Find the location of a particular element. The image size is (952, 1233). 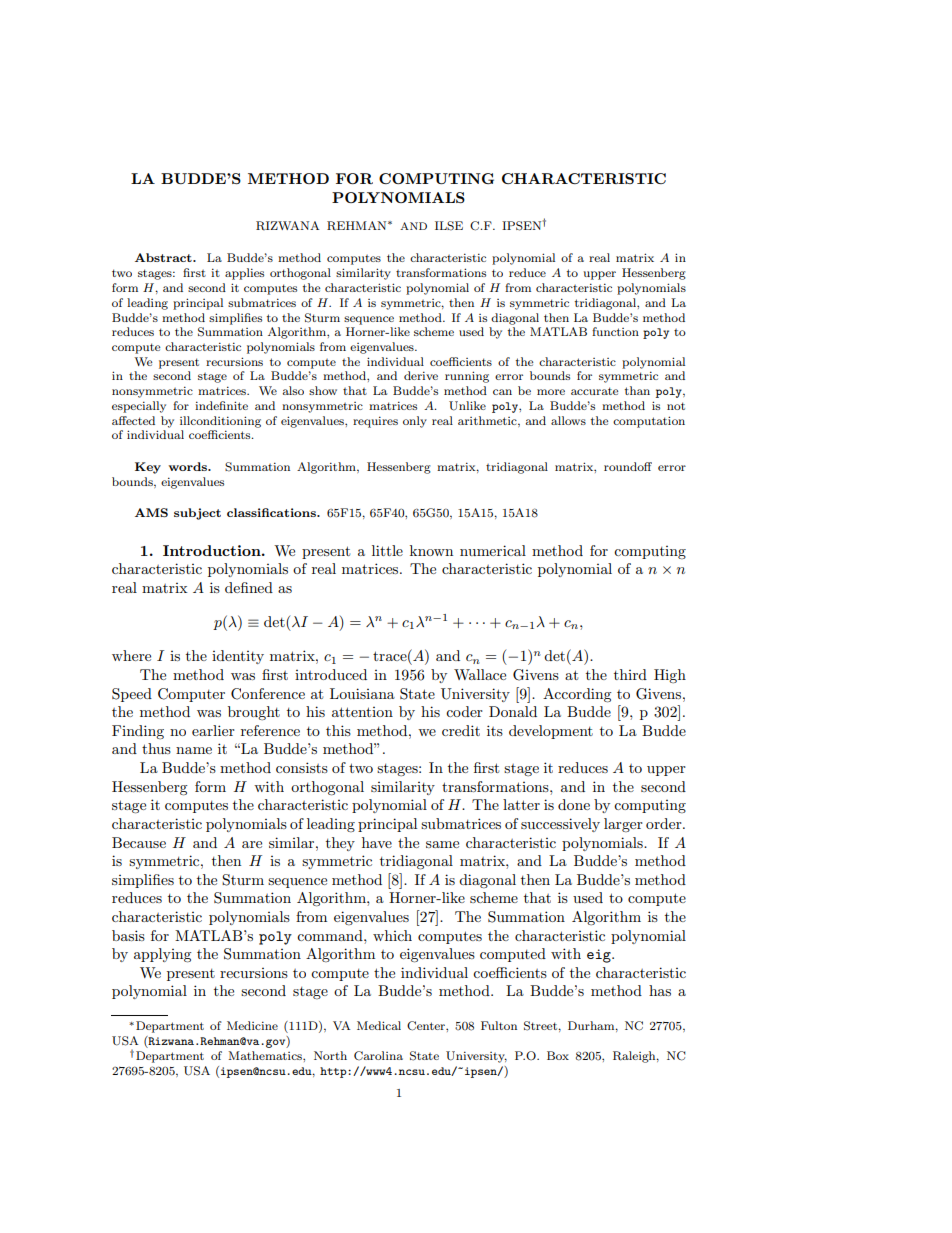

Medicine is located at coordinates (252, 1025).
